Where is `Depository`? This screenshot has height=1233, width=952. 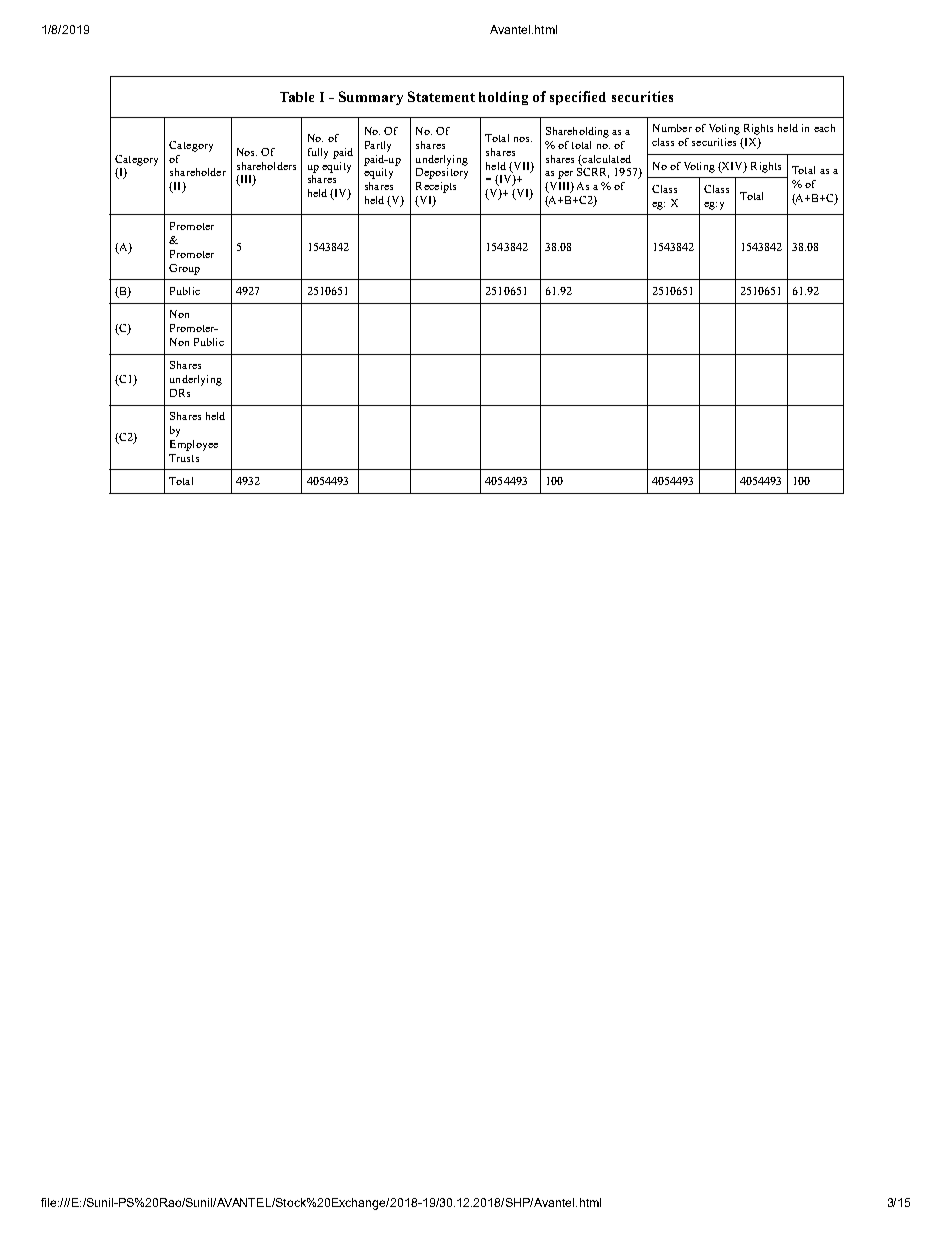
Depository is located at coordinates (442, 172).
